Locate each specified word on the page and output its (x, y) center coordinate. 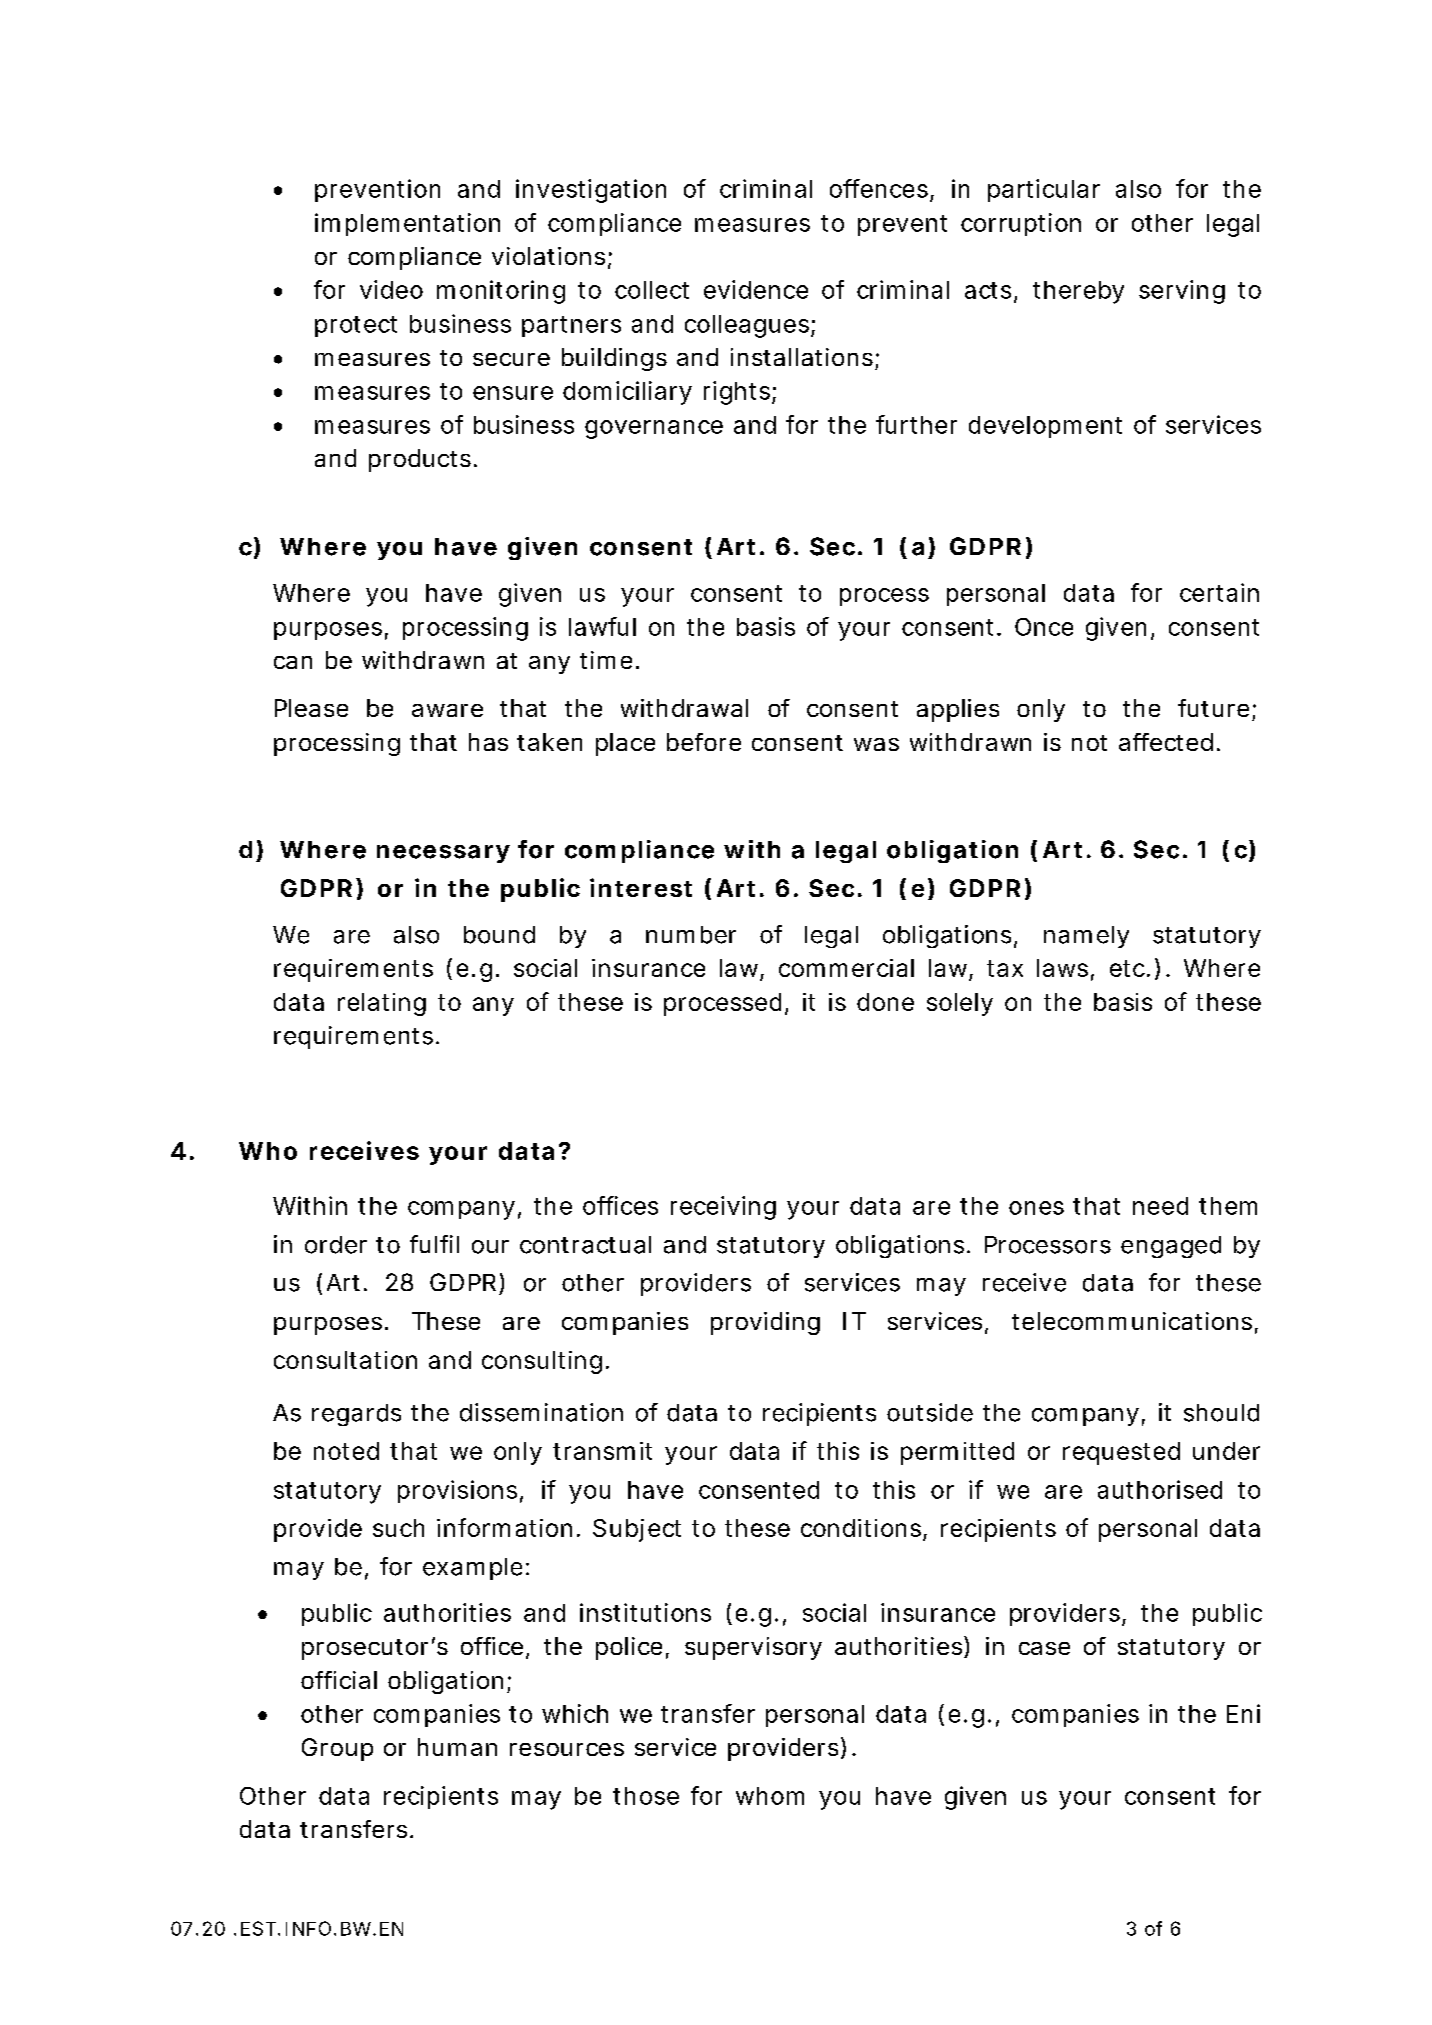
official (339, 1680)
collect (652, 290)
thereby (1078, 292)
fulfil (434, 1244)
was (876, 744)
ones (1036, 1208)
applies (958, 710)
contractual (585, 1245)
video (391, 289)
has (488, 742)
